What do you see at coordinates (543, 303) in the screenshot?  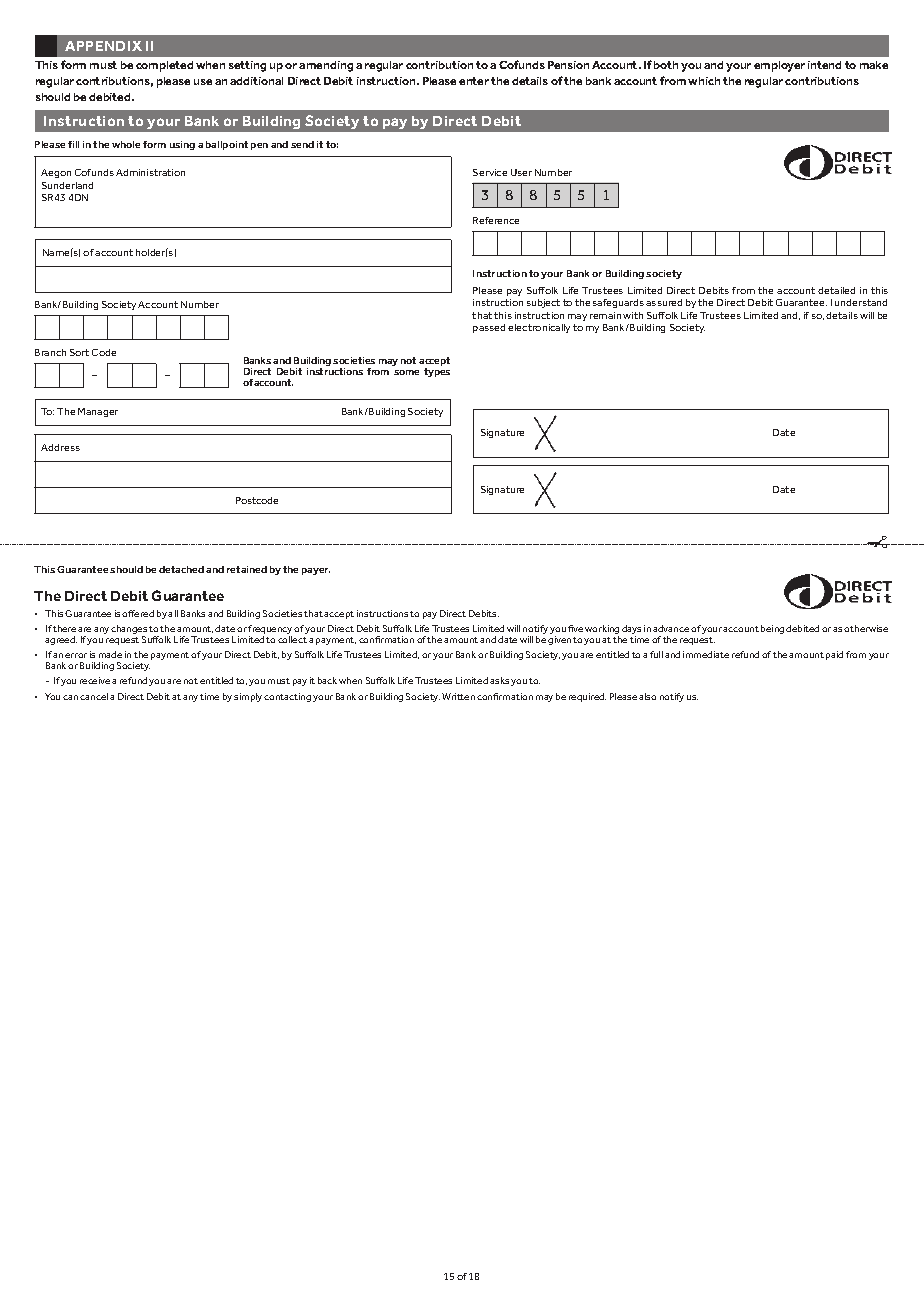 I see `subject` at bounding box center [543, 303].
